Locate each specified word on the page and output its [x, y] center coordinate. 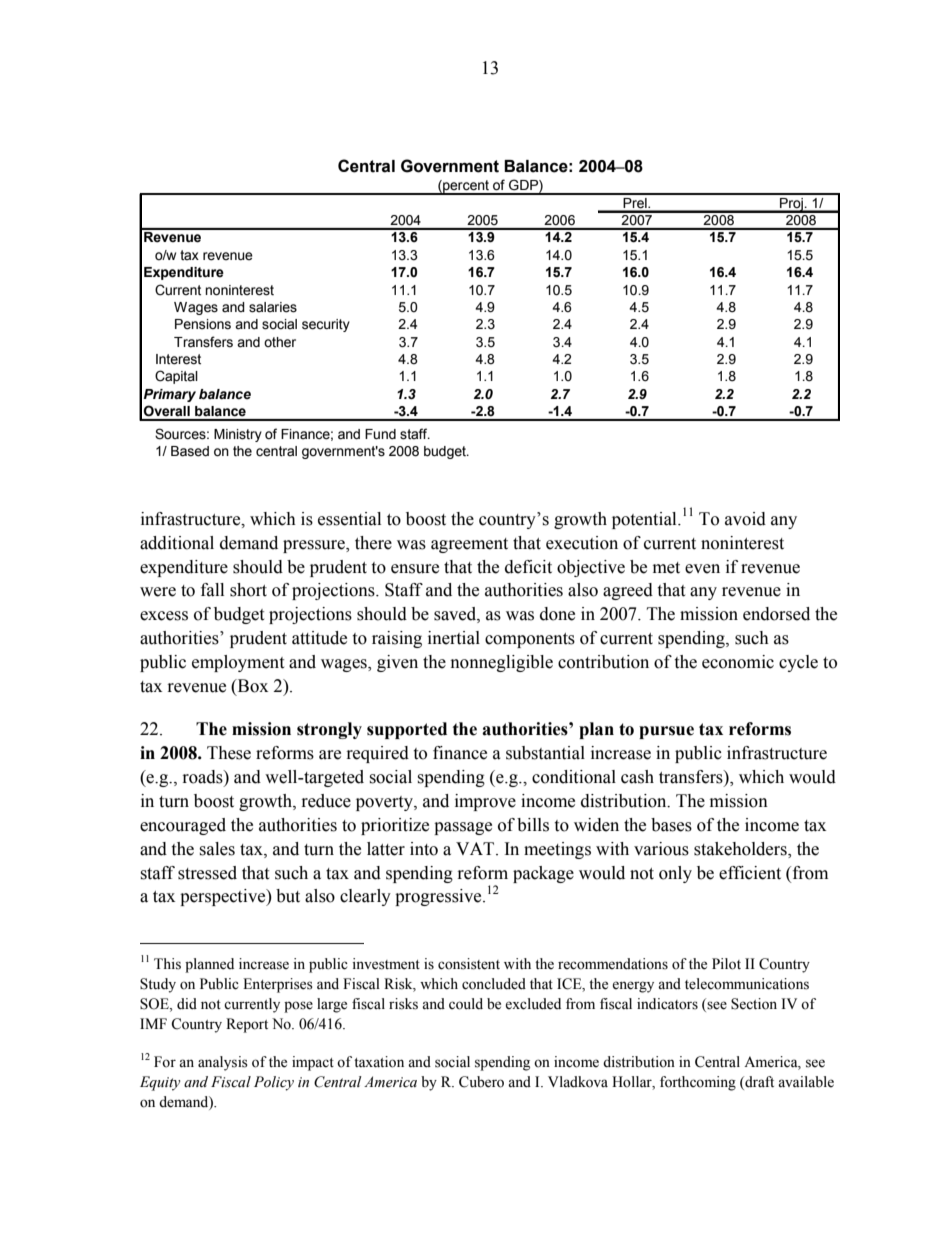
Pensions [203, 324]
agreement [469, 545]
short [248, 590]
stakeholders [741, 849]
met [666, 568]
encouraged [183, 826]
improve [485, 802]
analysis [223, 1063]
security [326, 325]
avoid [745, 519]
